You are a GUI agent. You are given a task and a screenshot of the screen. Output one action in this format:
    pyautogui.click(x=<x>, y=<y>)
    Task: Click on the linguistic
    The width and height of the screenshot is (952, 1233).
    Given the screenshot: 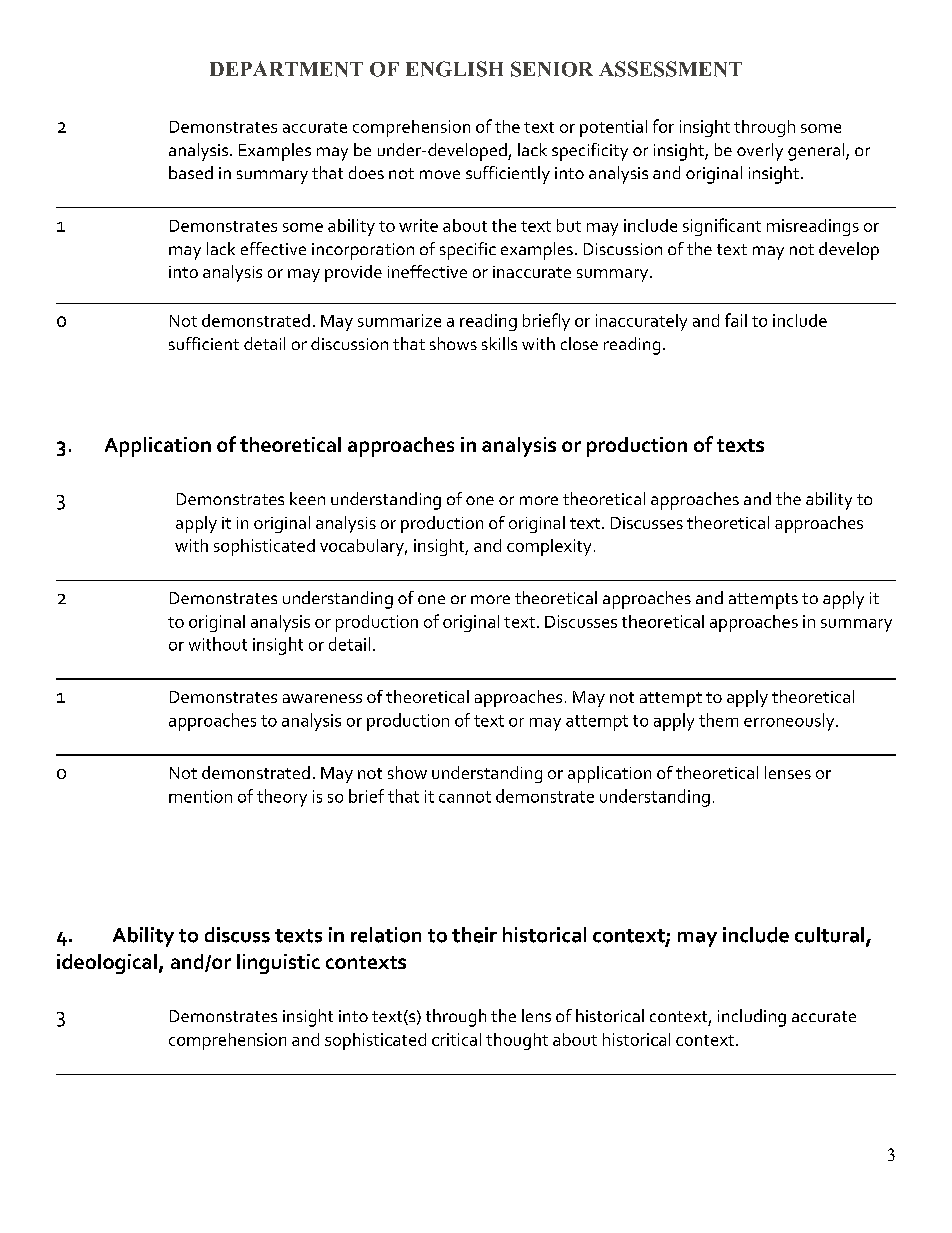 What is the action you would take?
    pyautogui.click(x=278, y=964)
